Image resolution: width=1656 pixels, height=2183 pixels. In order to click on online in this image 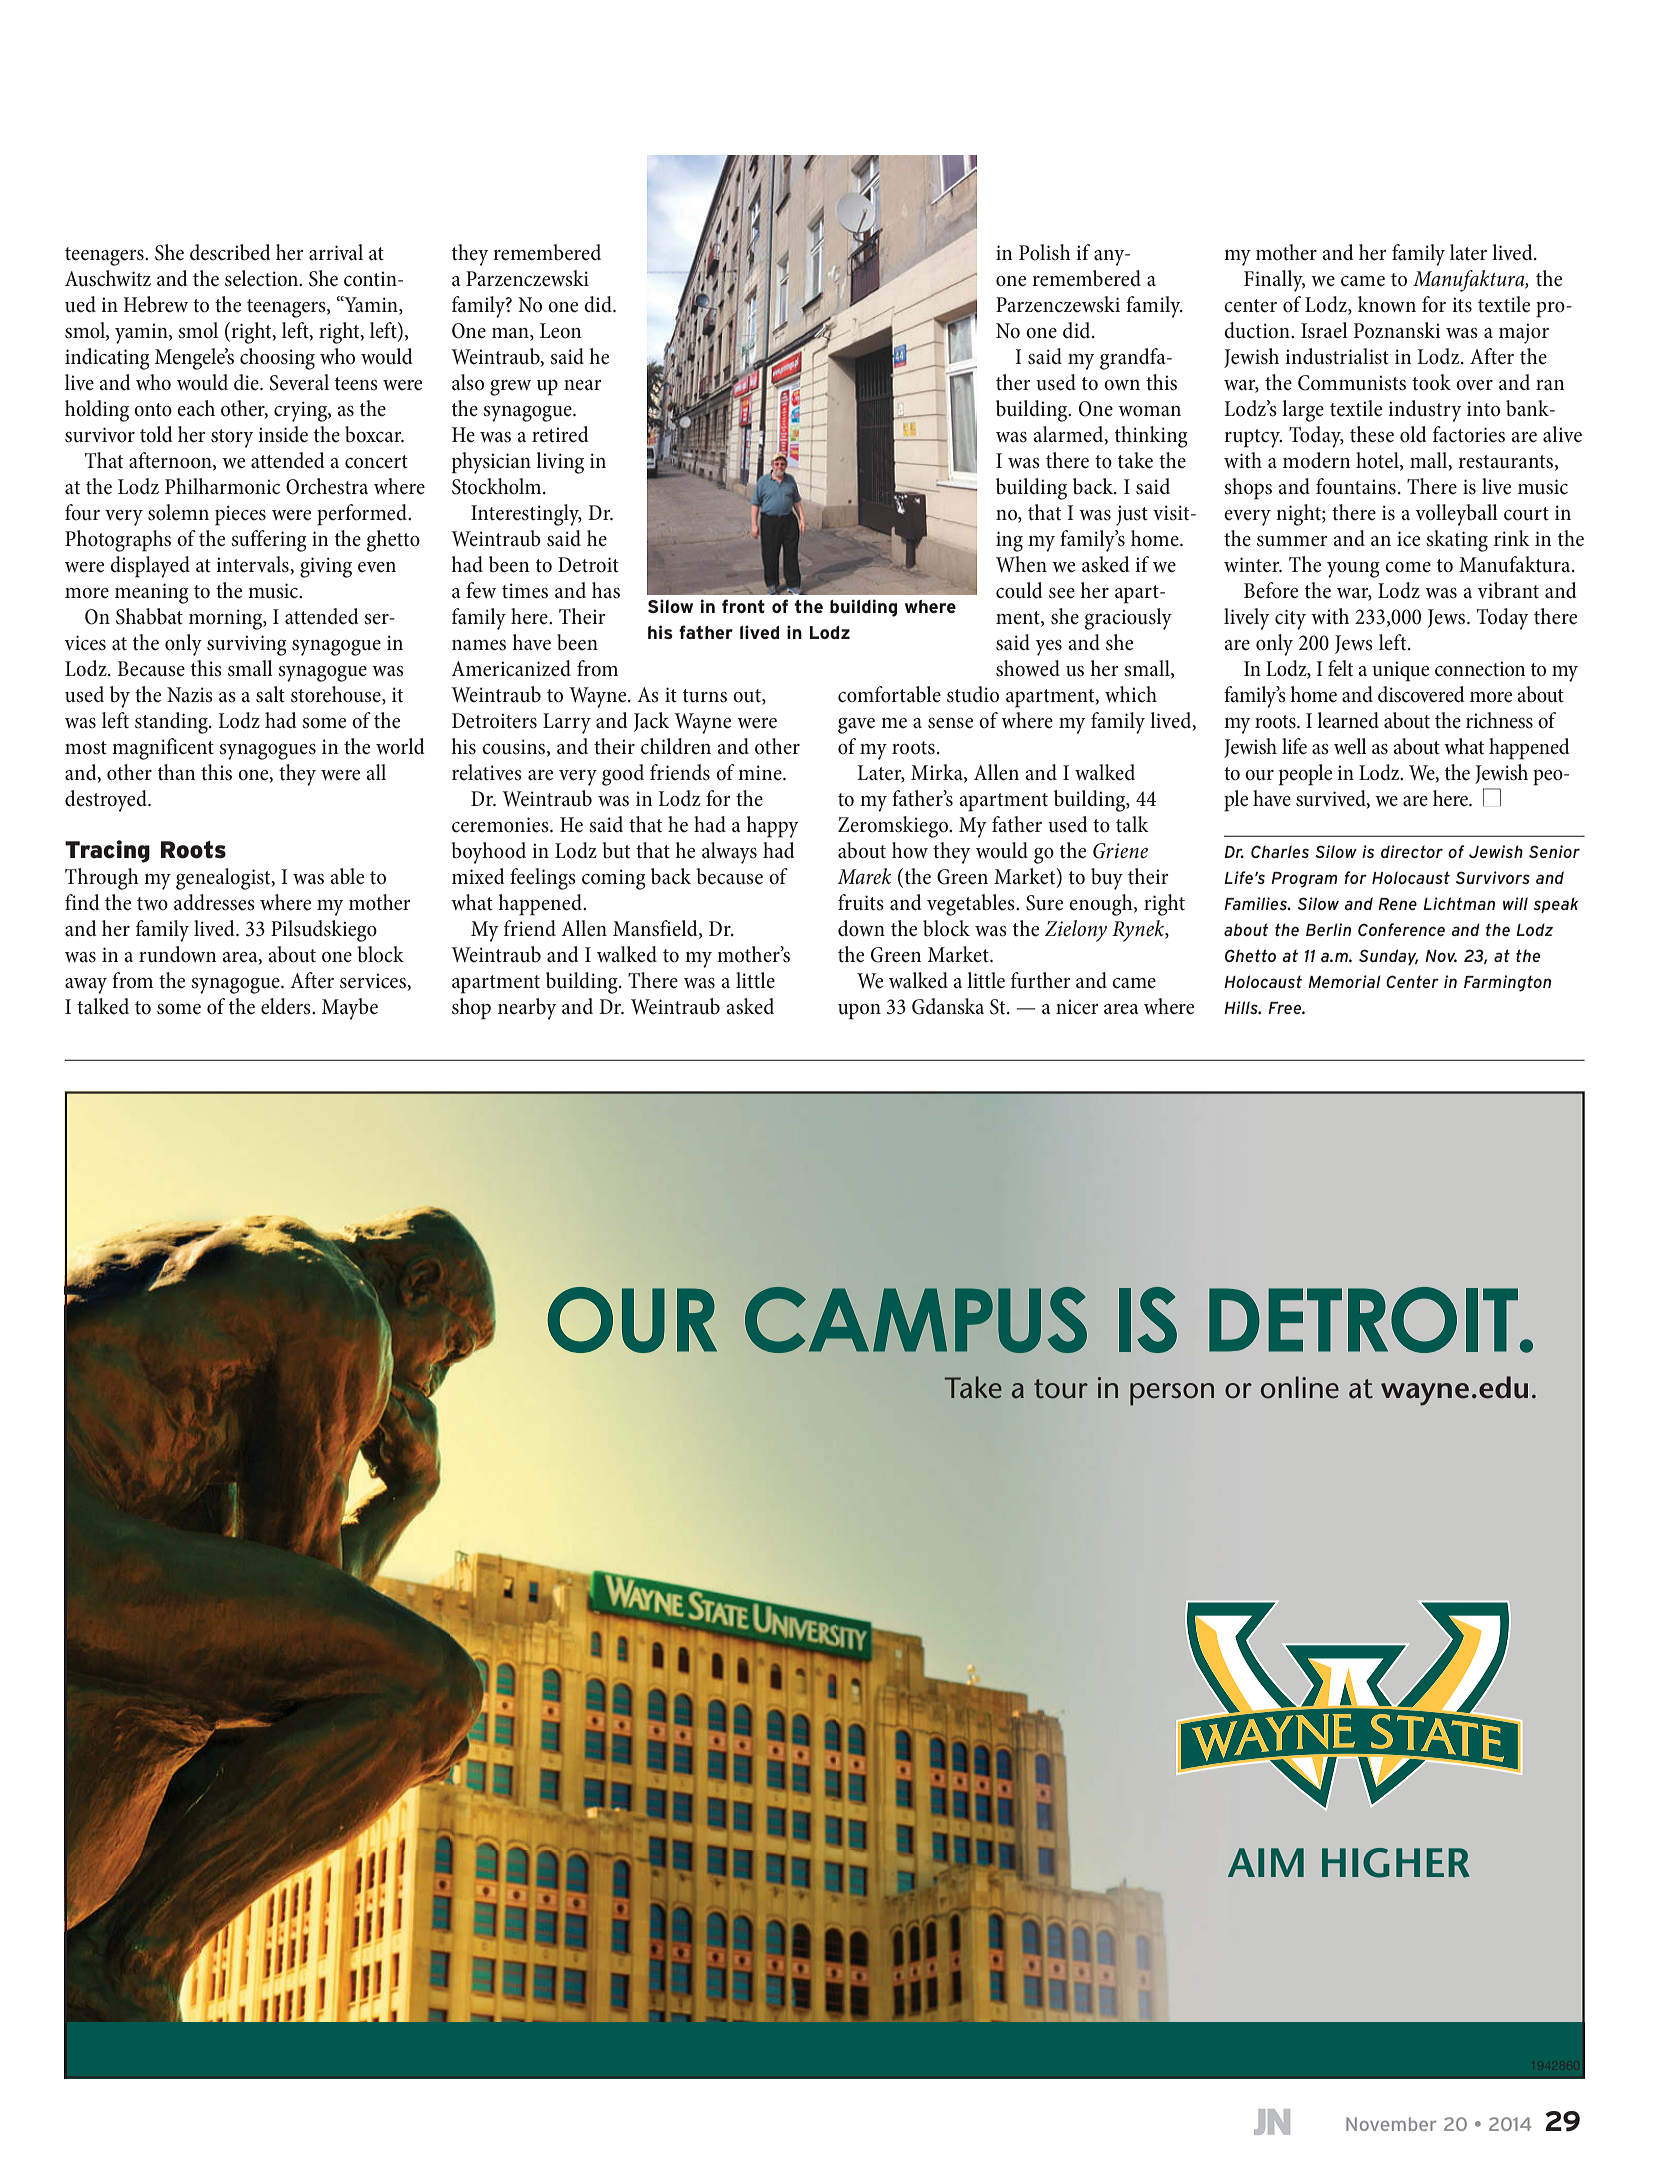, I will do `click(1300, 1387)`.
